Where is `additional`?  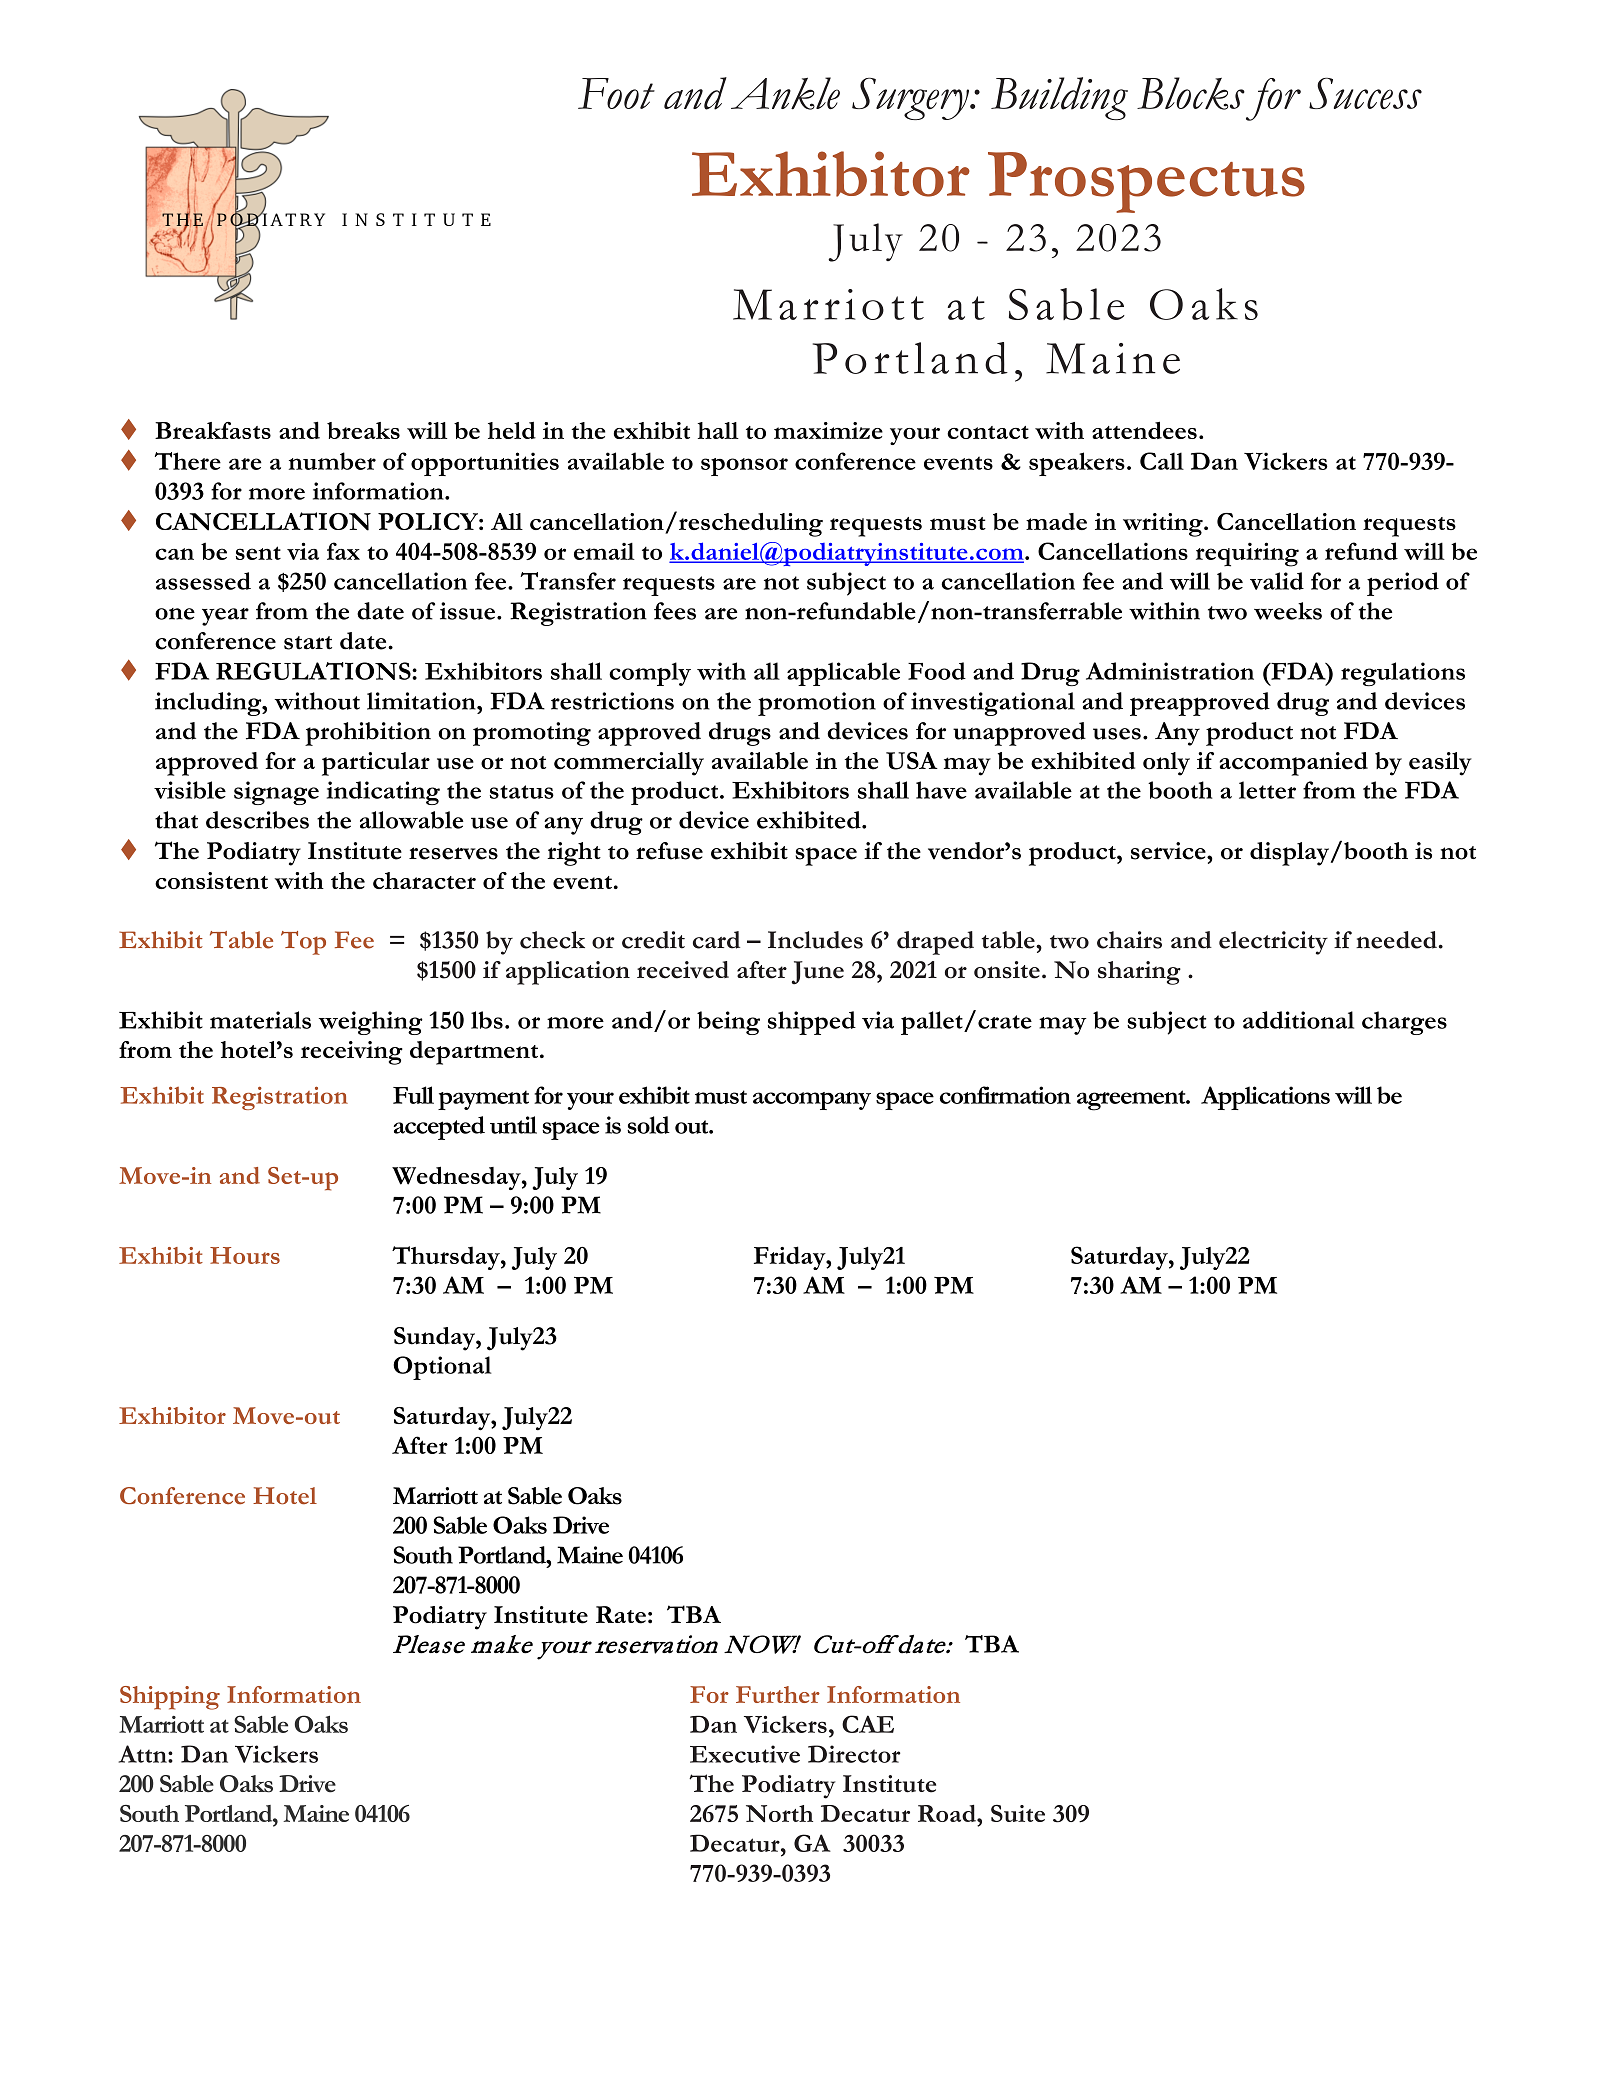
additional is located at coordinates (1298, 1020).
